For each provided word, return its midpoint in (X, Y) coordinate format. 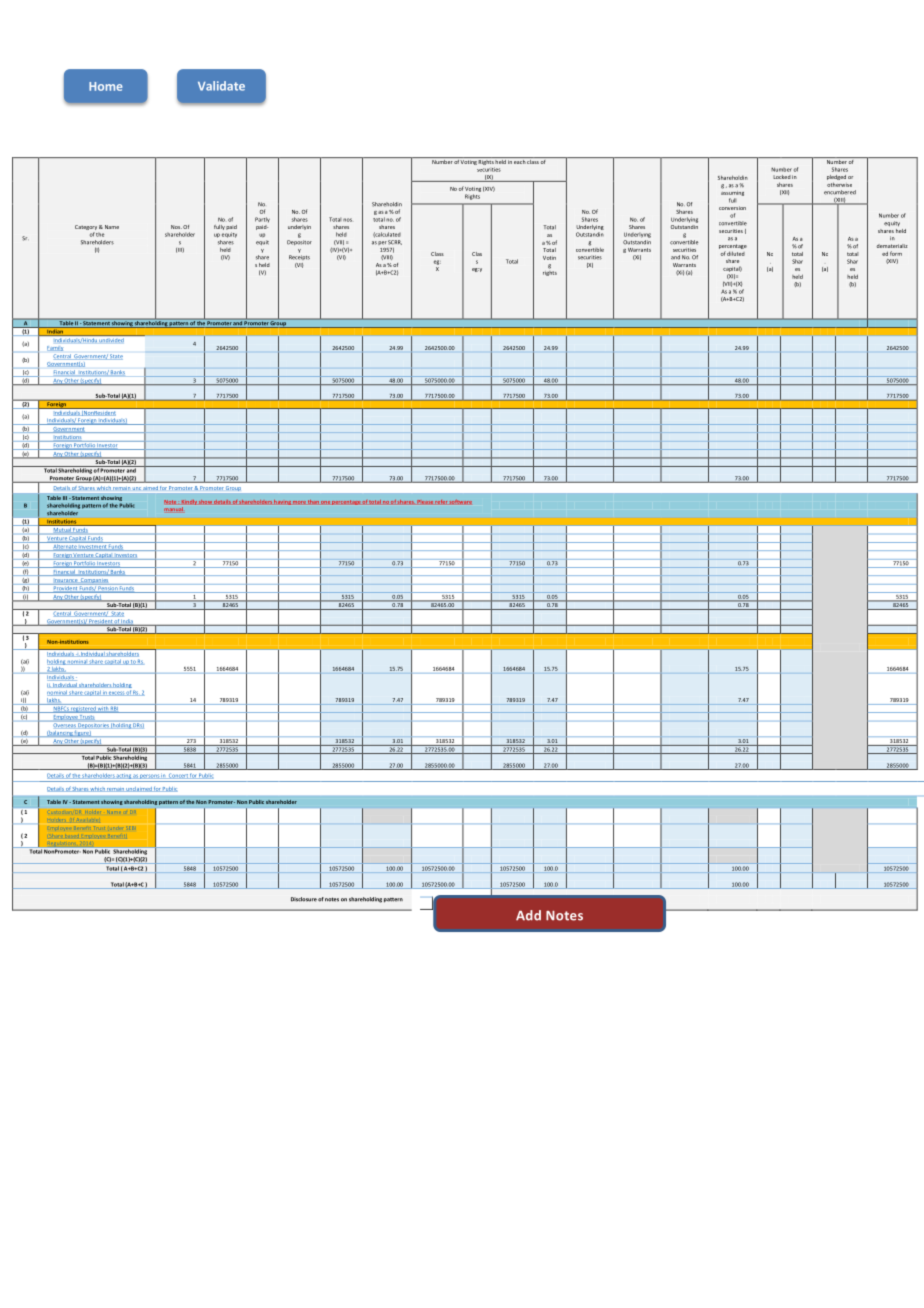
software (461, 502)
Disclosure (304, 899)
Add (528, 915)
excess (116, 693)
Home (106, 86)
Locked (782, 177)
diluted (736, 253)
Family (55, 348)
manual (173, 509)
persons (150, 776)
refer (441, 502)
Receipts (299, 257)
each (520, 160)
